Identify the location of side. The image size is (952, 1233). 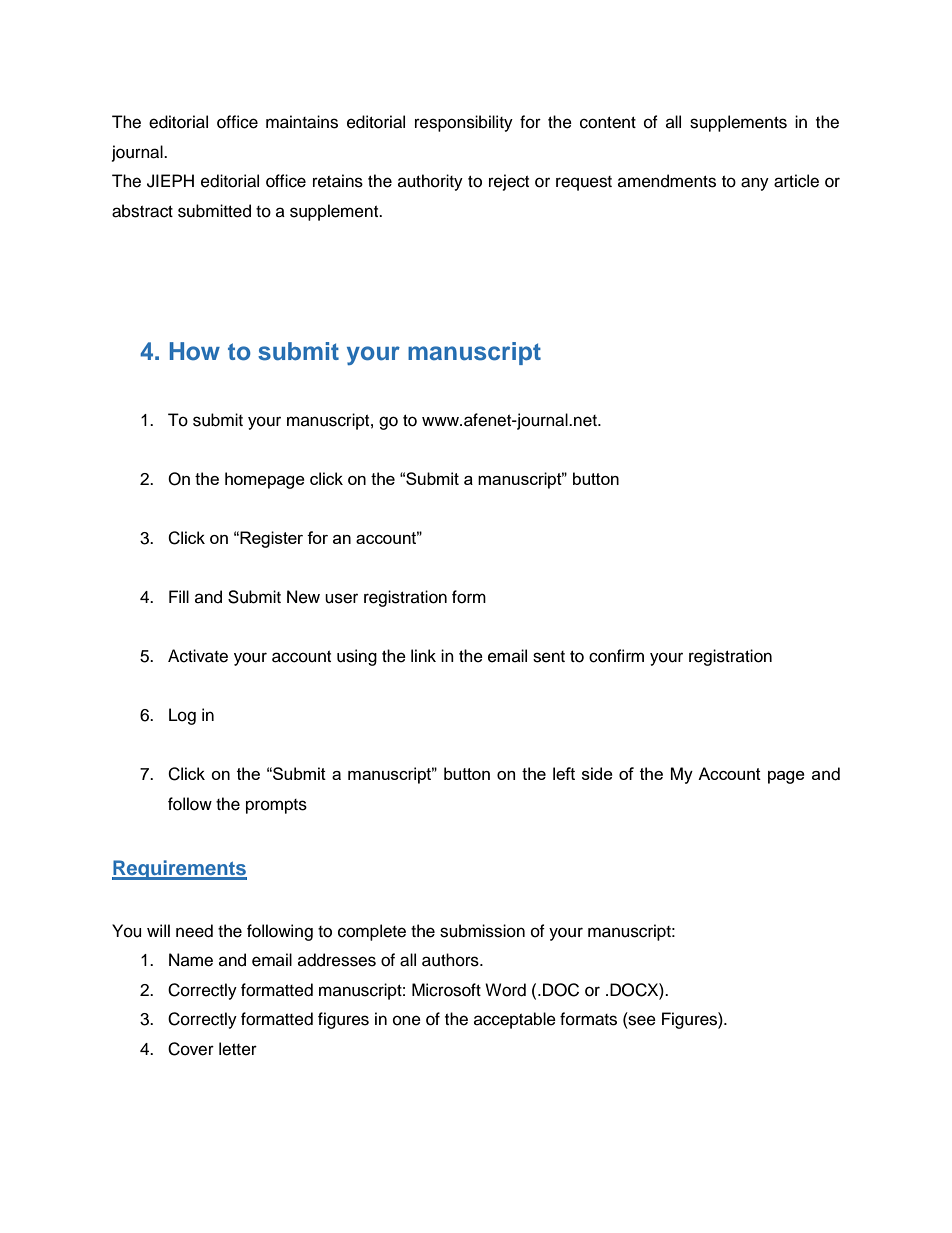
(597, 773).
